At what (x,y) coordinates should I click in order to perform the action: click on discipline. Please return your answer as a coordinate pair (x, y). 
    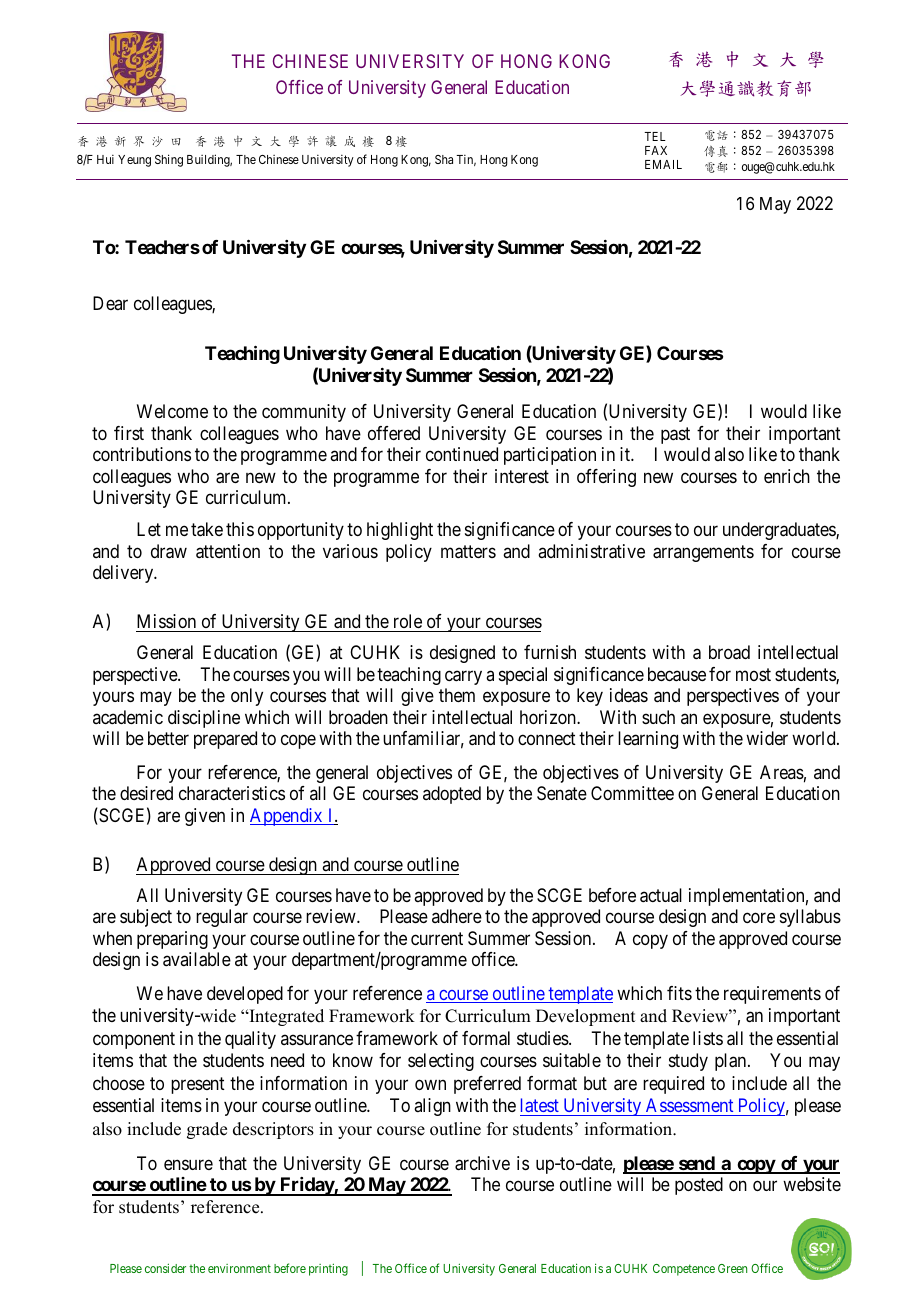
    Looking at the image, I should click on (204, 719).
